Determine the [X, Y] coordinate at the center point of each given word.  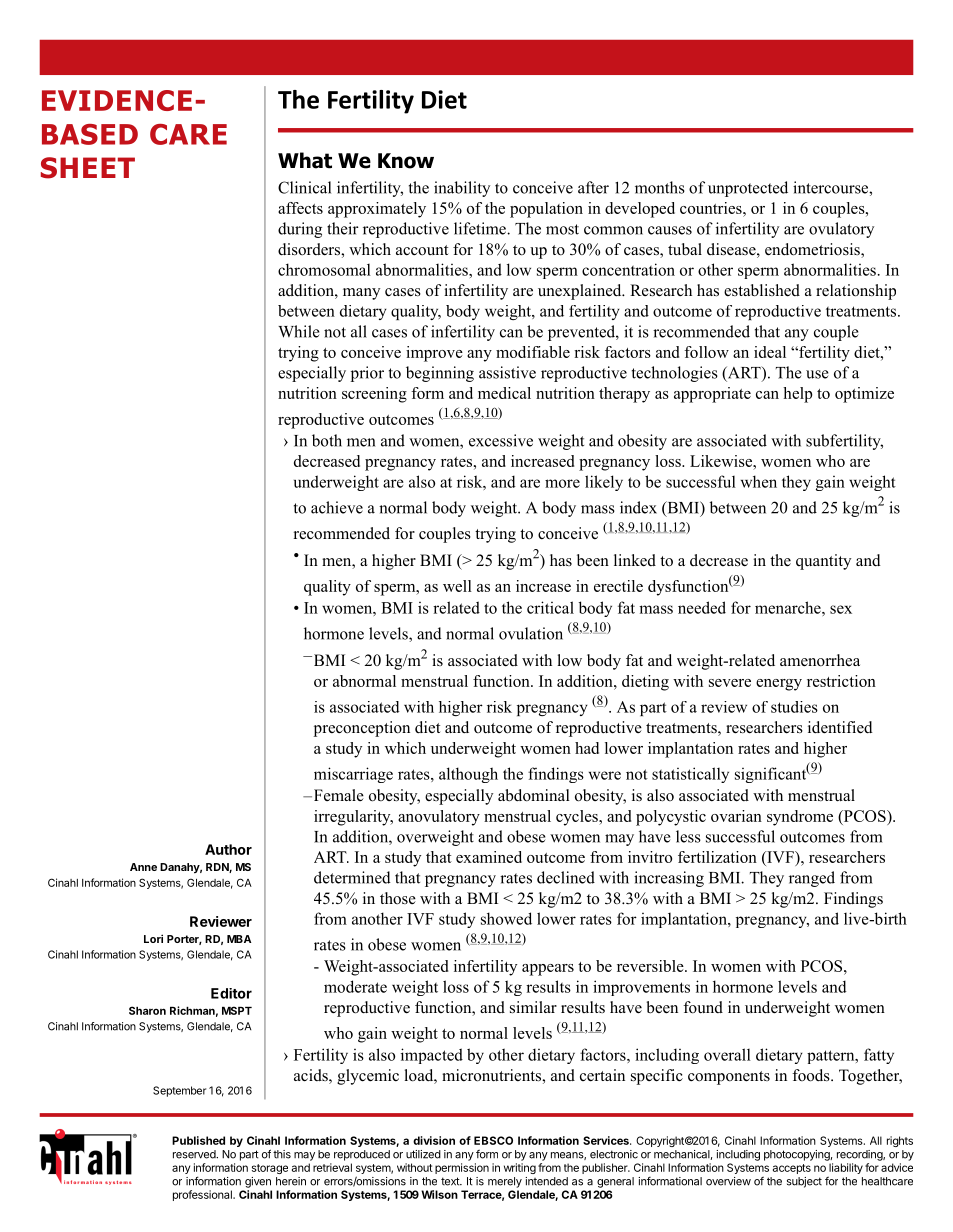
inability [462, 189]
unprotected [748, 189]
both [327, 440]
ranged [812, 879]
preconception [362, 729]
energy [779, 685]
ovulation [531, 633]
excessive [501, 440]
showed [506, 918]
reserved [195, 1154]
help [798, 395]
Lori [153, 938]
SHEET [88, 168]
